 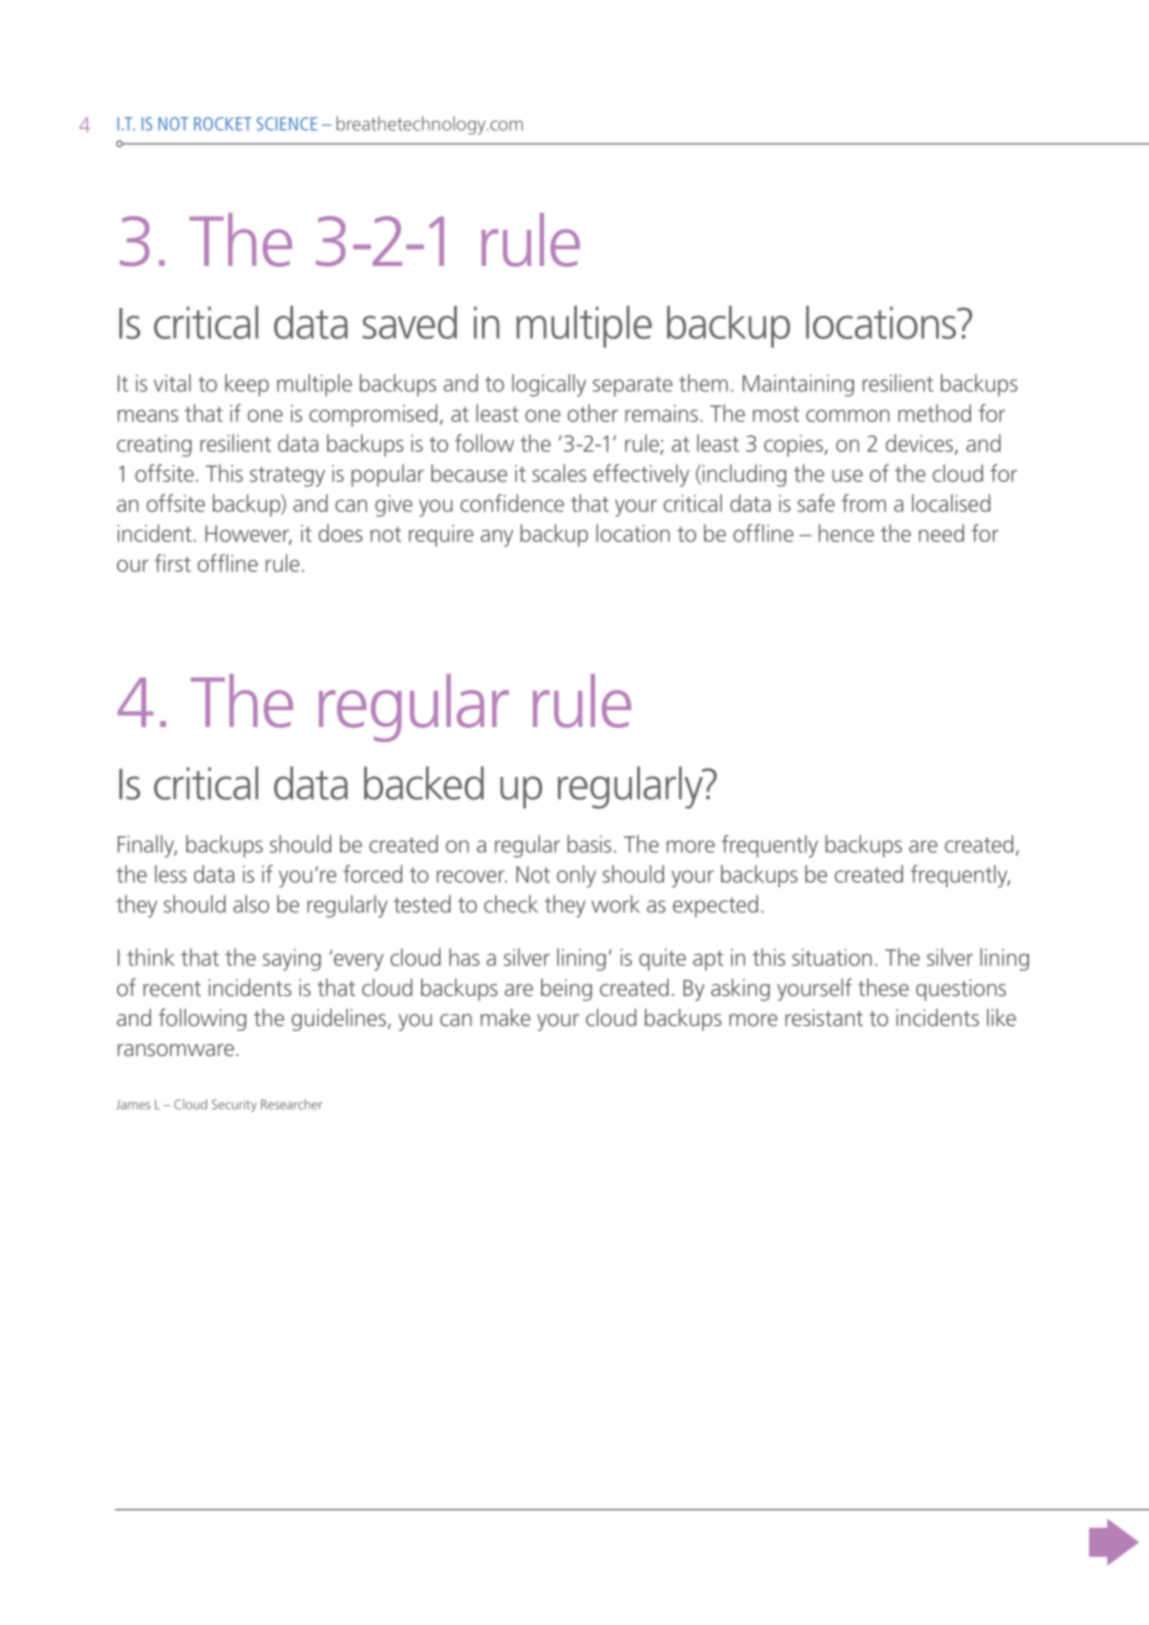 What do you see at coordinates (409, 322) in the image?
I see `saved` at bounding box center [409, 322].
